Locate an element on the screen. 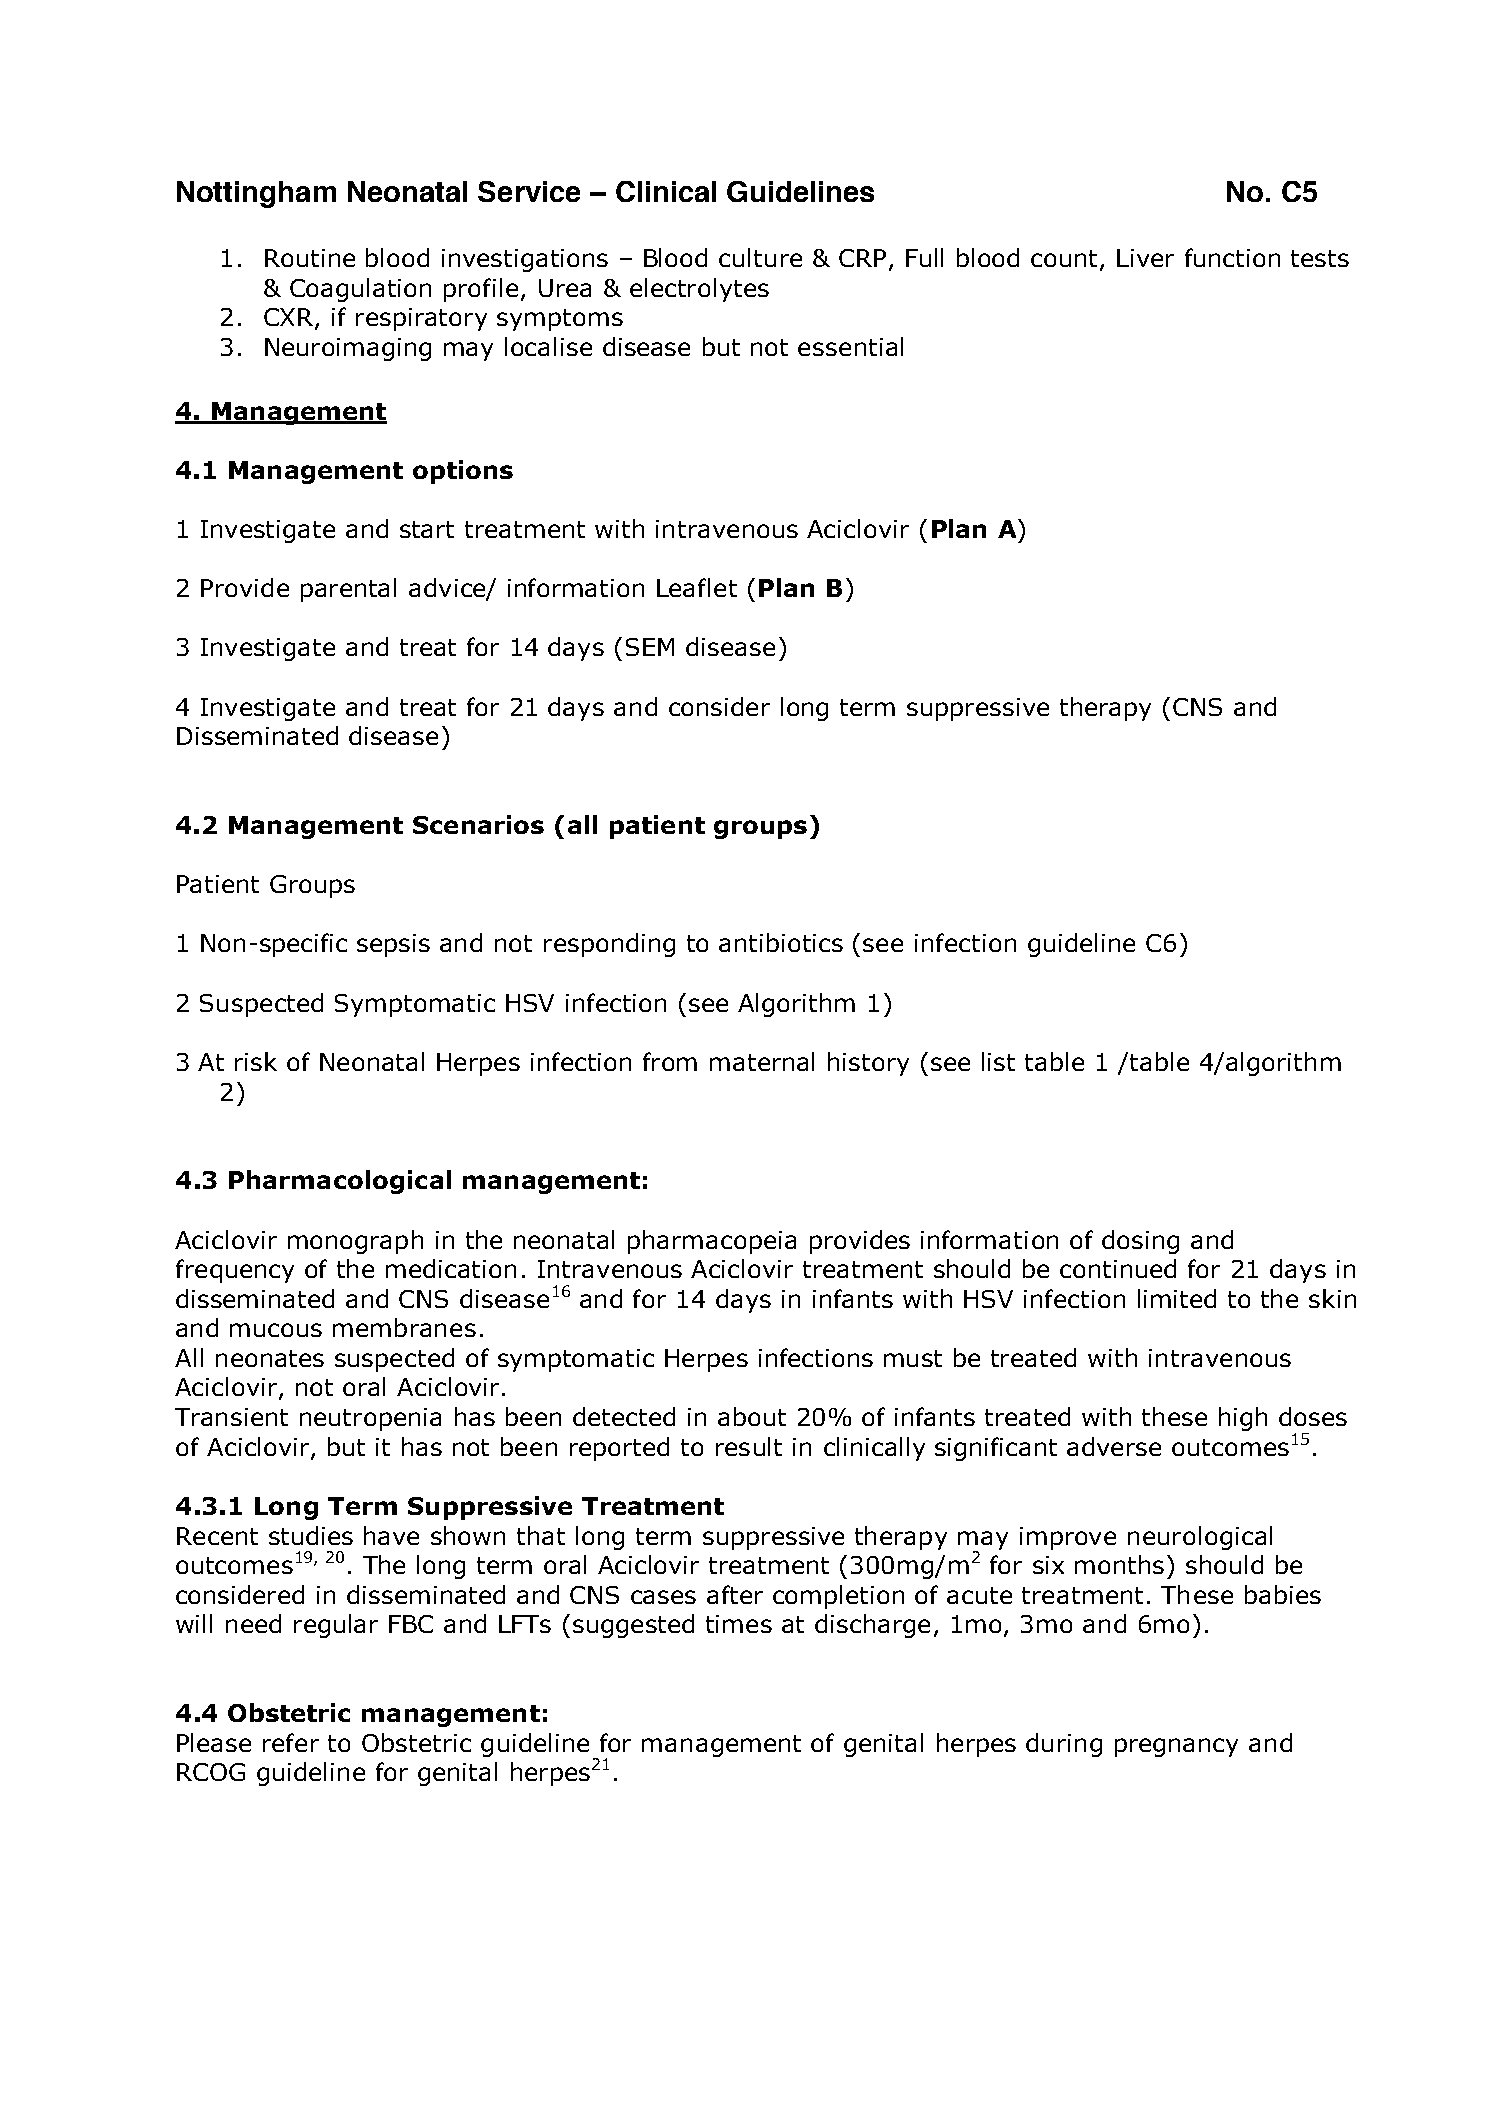 The image size is (1491, 2108). list is located at coordinates (998, 1061).
